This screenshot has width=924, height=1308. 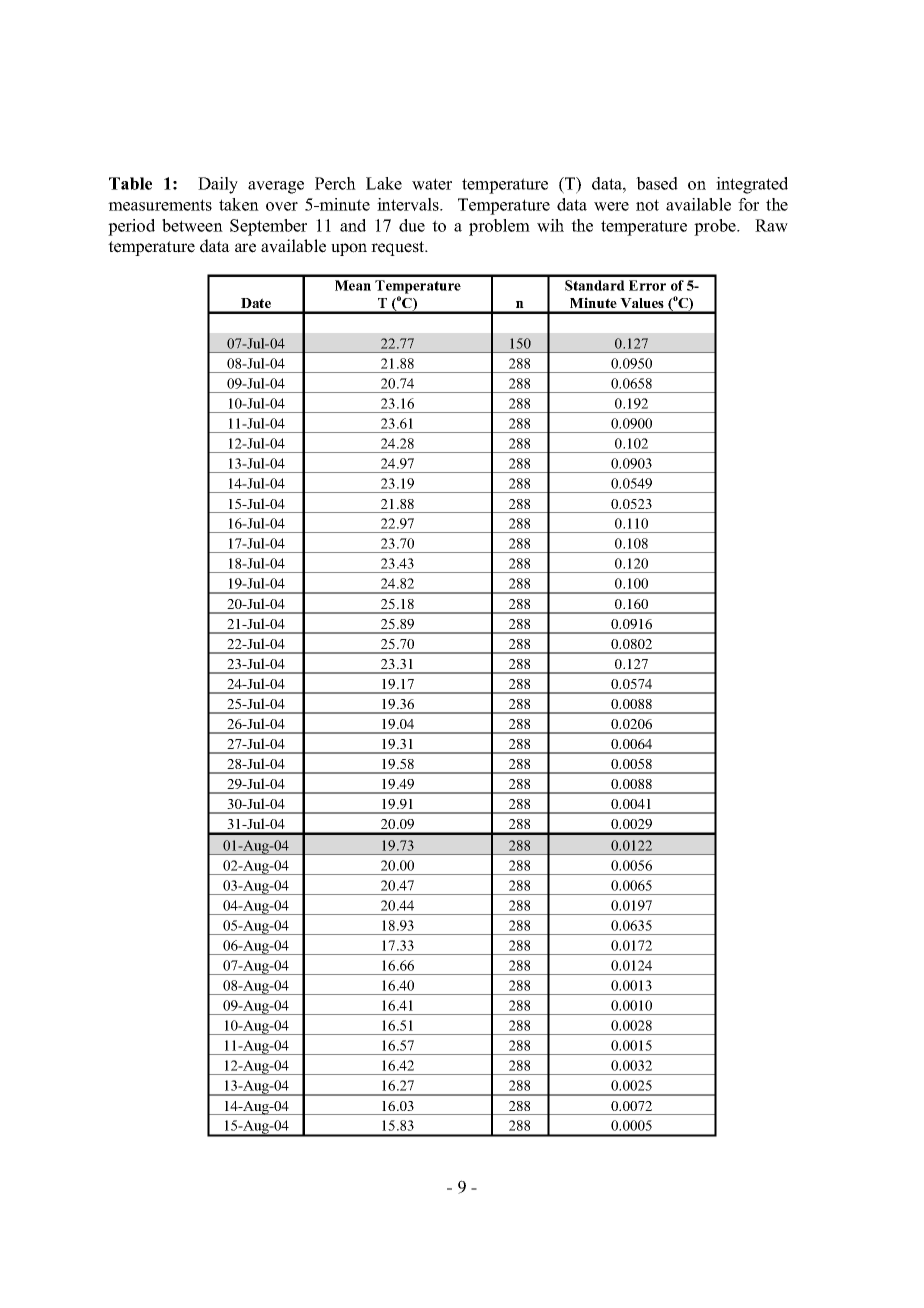 What do you see at coordinates (657, 183) in the screenshot?
I see `based` at bounding box center [657, 183].
